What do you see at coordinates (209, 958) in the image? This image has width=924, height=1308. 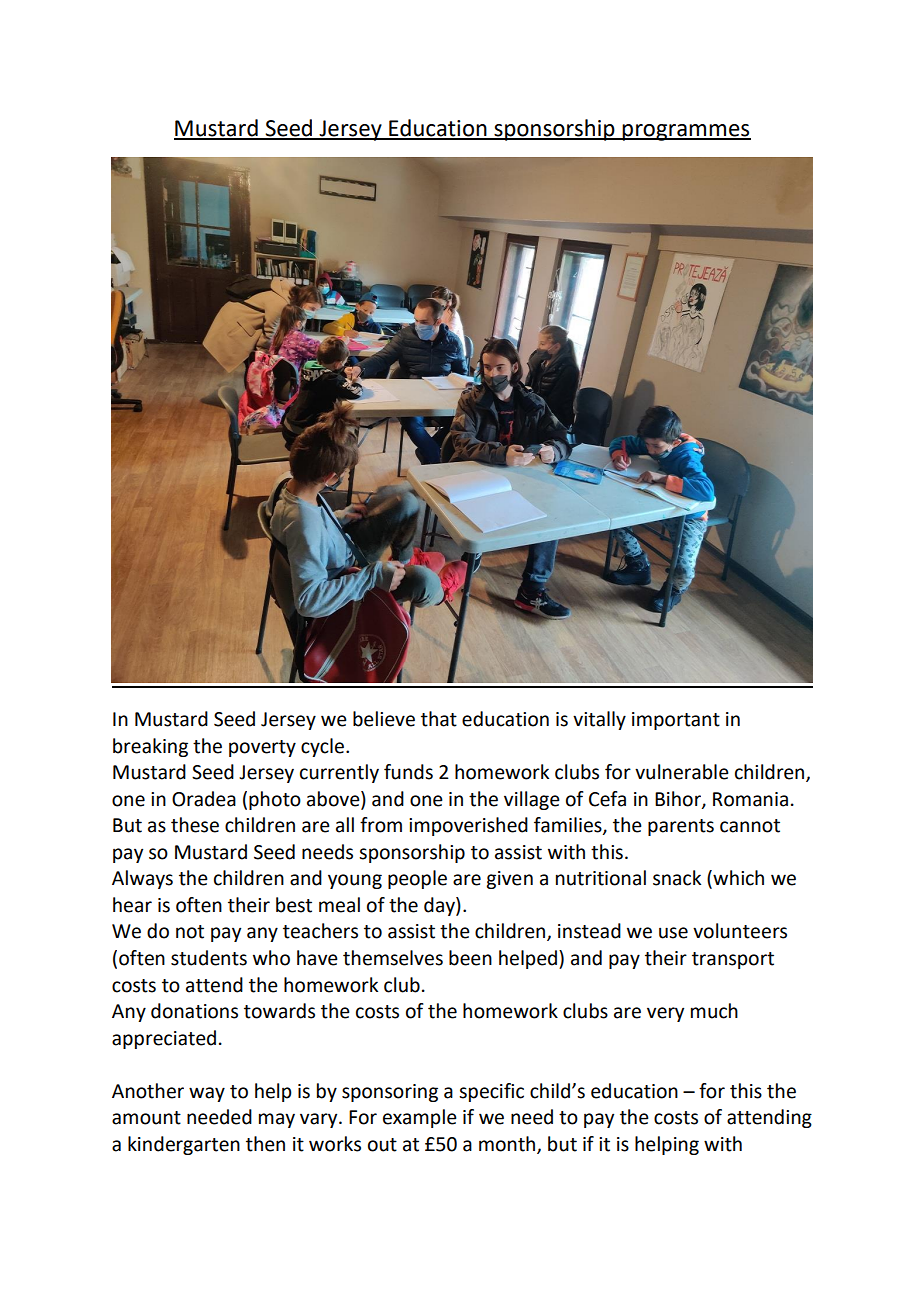 I see `students` at bounding box center [209, 958].
